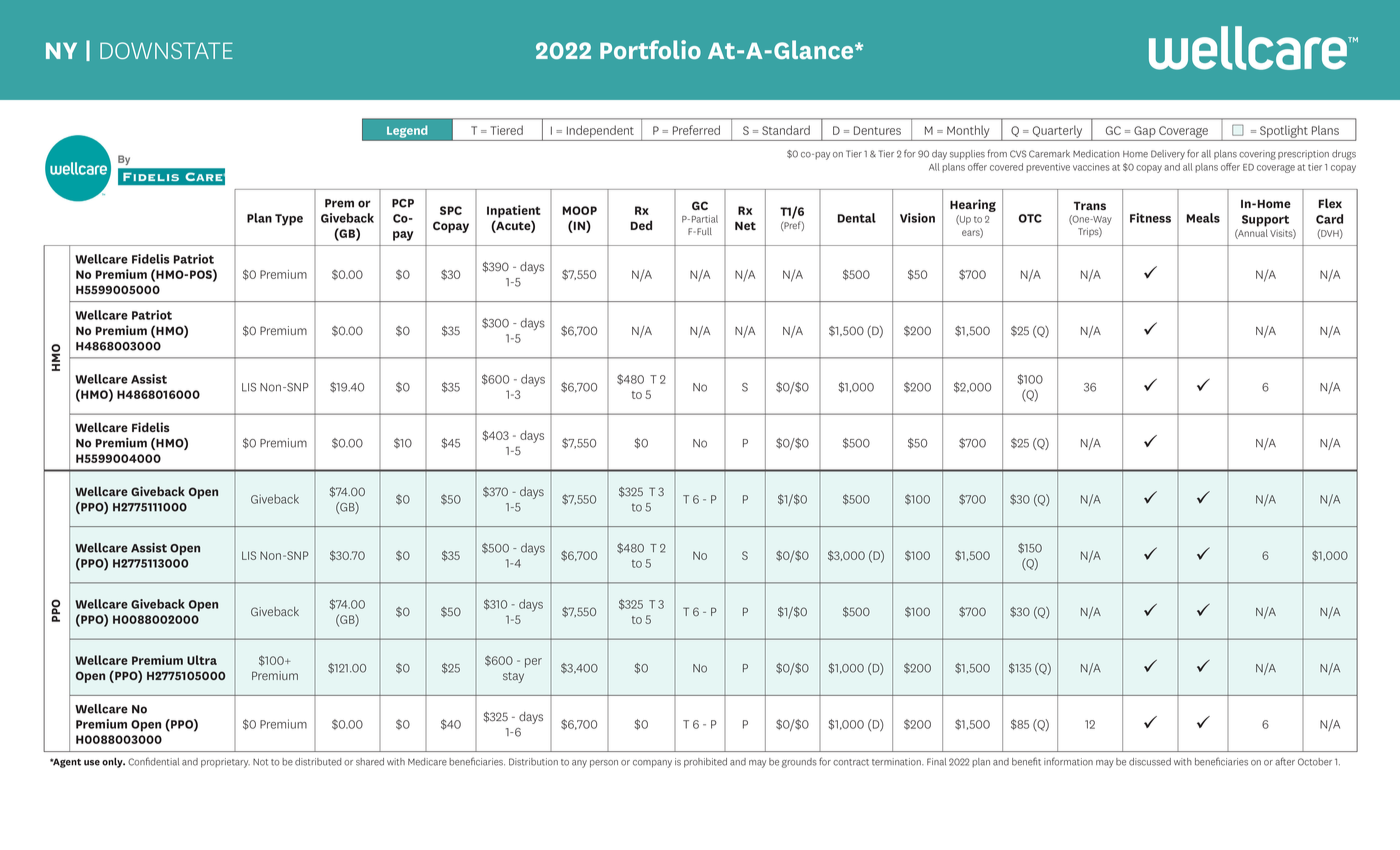  I want to click on Ultra, so click(202, 660).
